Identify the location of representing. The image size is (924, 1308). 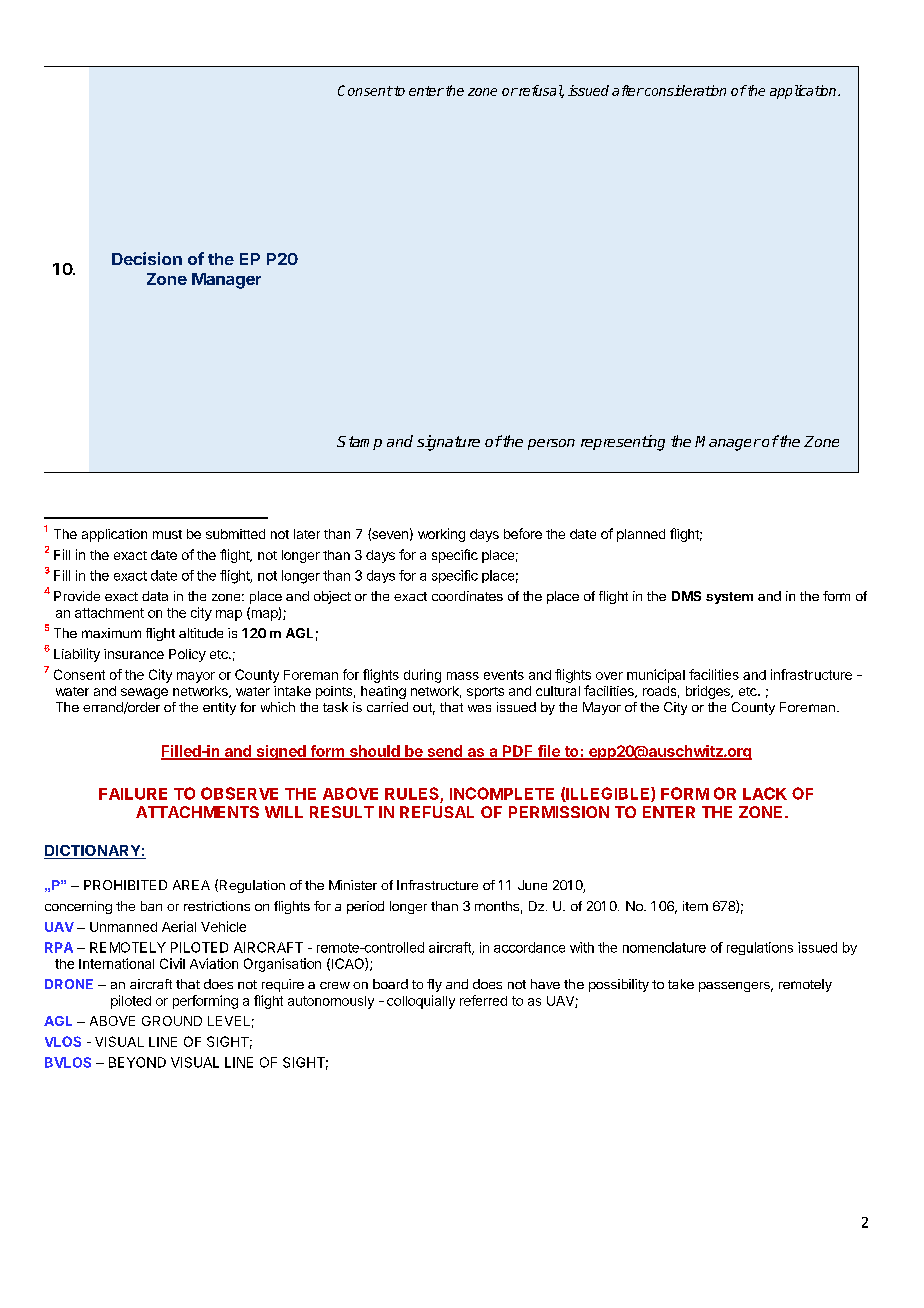
(623, 443).
